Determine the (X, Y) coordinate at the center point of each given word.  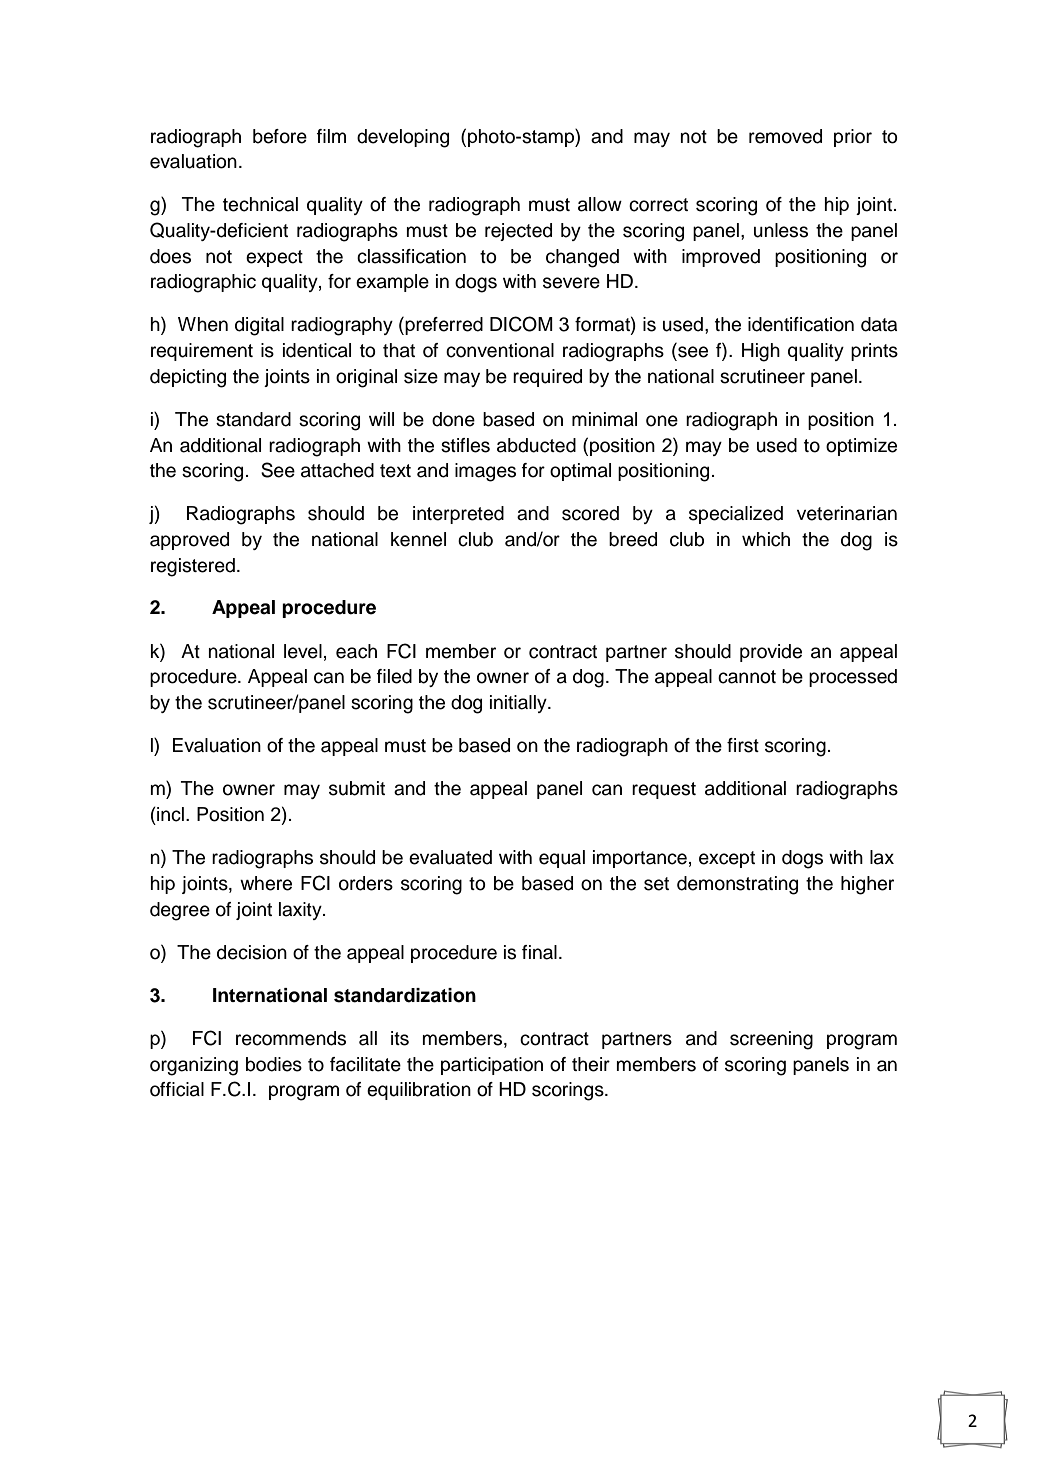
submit (357, 788)
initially (519, 704)
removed (785, 136)
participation (492, 1066)
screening (771, 1040)
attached (337, 470)
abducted (536, 445)
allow (600, 204)
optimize (861, 447)
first (743, 745)
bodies (274, 1064)
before (280, 136)
